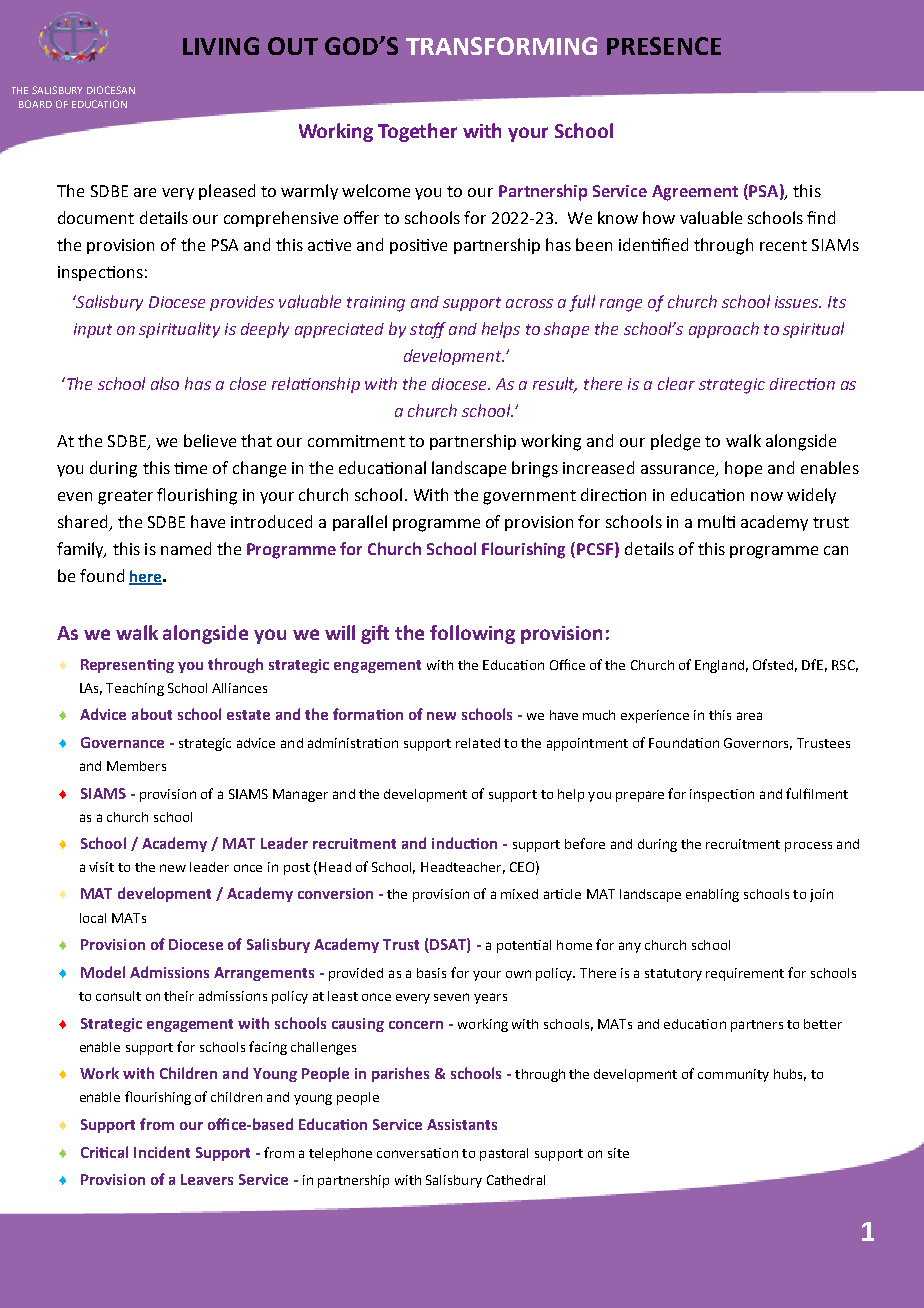 Image resolution: width=924 pixels, height=1308 pixels. What do you see at coordinates (664, 46) in the document?
I see `PRESENCE` at bounding box center [664, 46].
